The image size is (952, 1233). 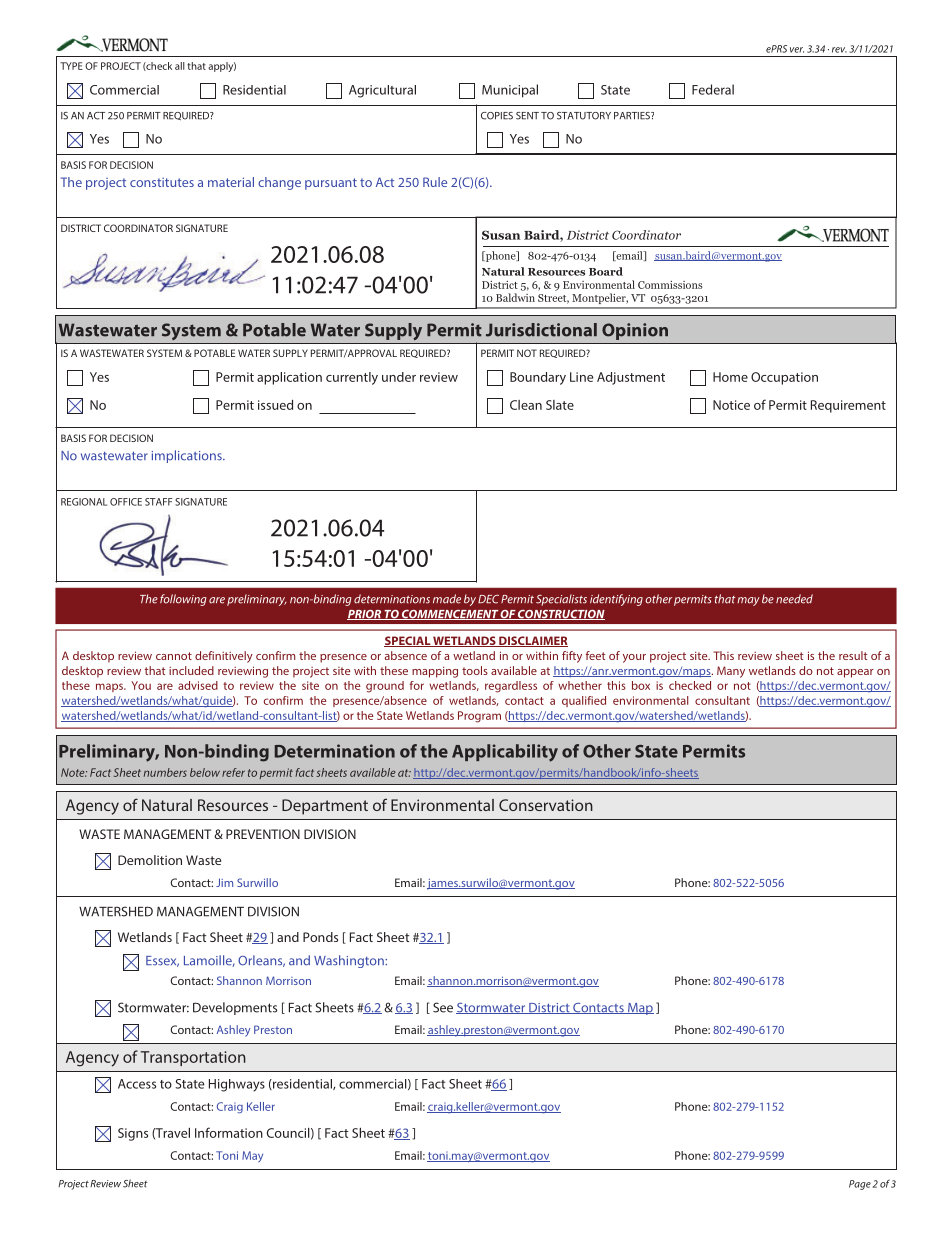 I want to click on all, so click(x=180, y=66).
